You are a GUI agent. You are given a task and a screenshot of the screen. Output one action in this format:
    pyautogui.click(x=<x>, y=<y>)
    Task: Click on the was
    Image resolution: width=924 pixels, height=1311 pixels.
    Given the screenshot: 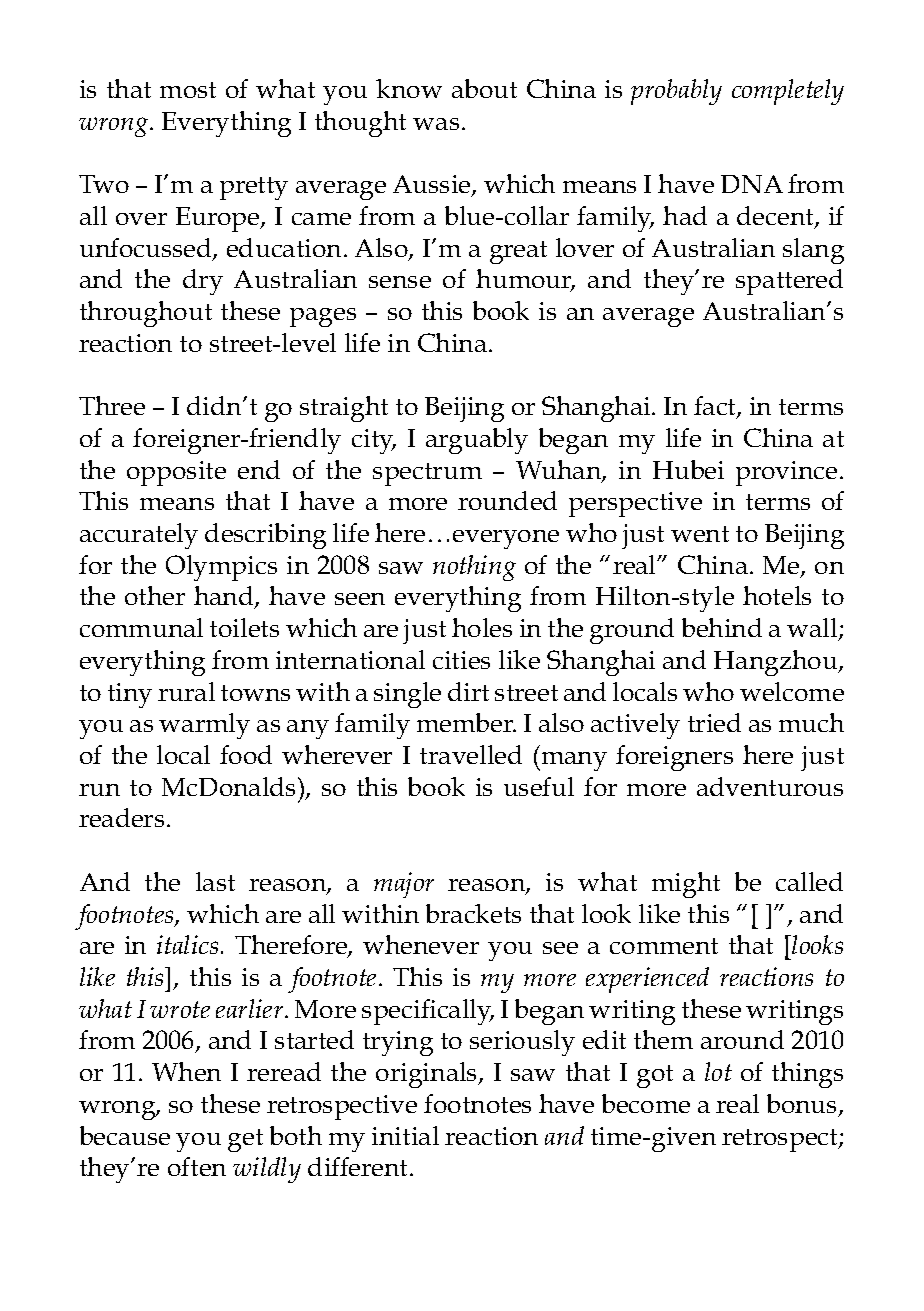 What is the action you would take?
    pyautogui.click(x=436, y=124)
